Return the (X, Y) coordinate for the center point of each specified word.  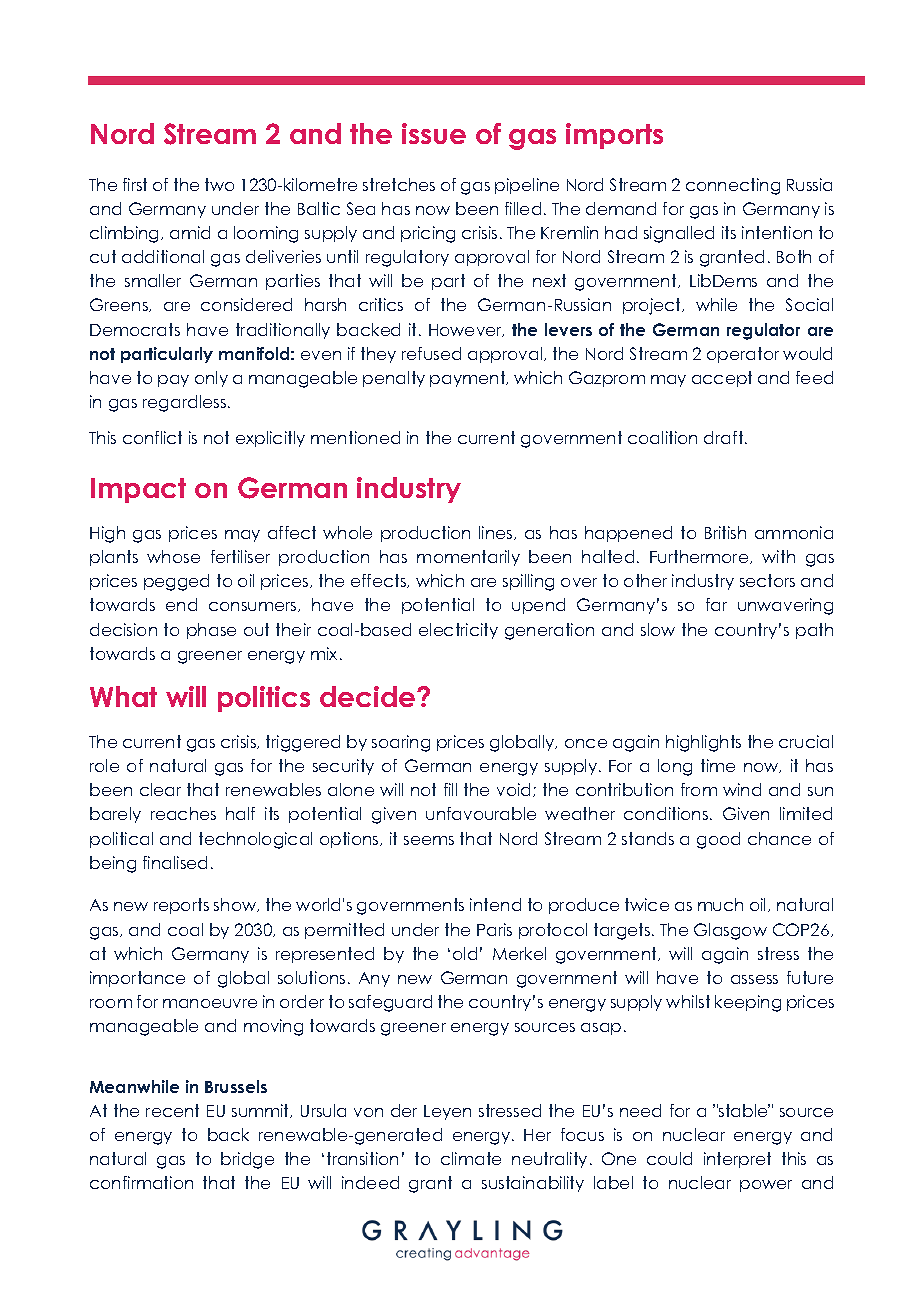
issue (434, 133)
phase (211, 631)
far (716, 604)
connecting (733, 186)
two (219, 184)
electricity (458, 631)
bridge (247, 1160)
